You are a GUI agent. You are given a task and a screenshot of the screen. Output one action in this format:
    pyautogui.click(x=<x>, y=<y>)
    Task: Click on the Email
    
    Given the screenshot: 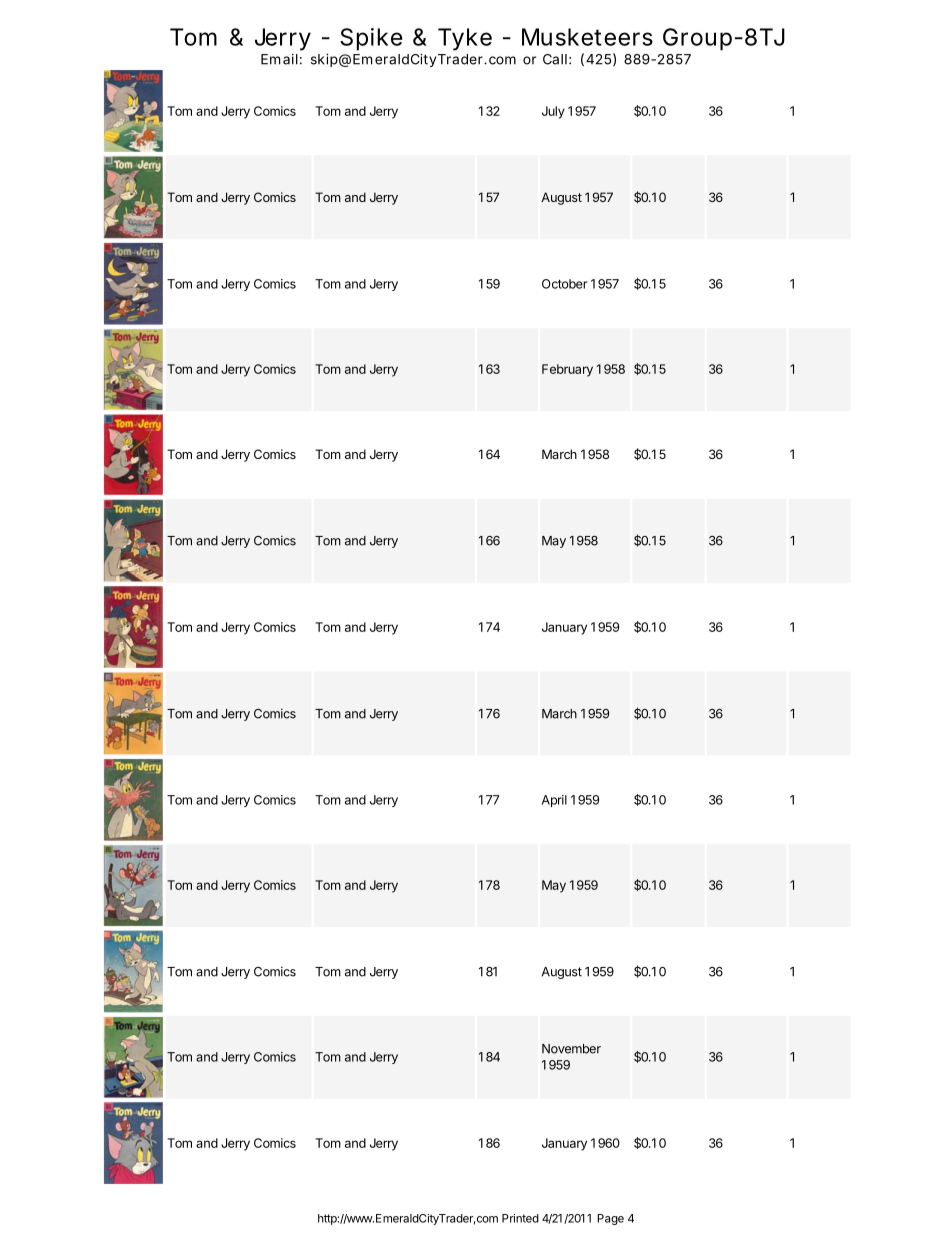 What is the action you would take?
    pyautogui.click(x=279, y=59)
